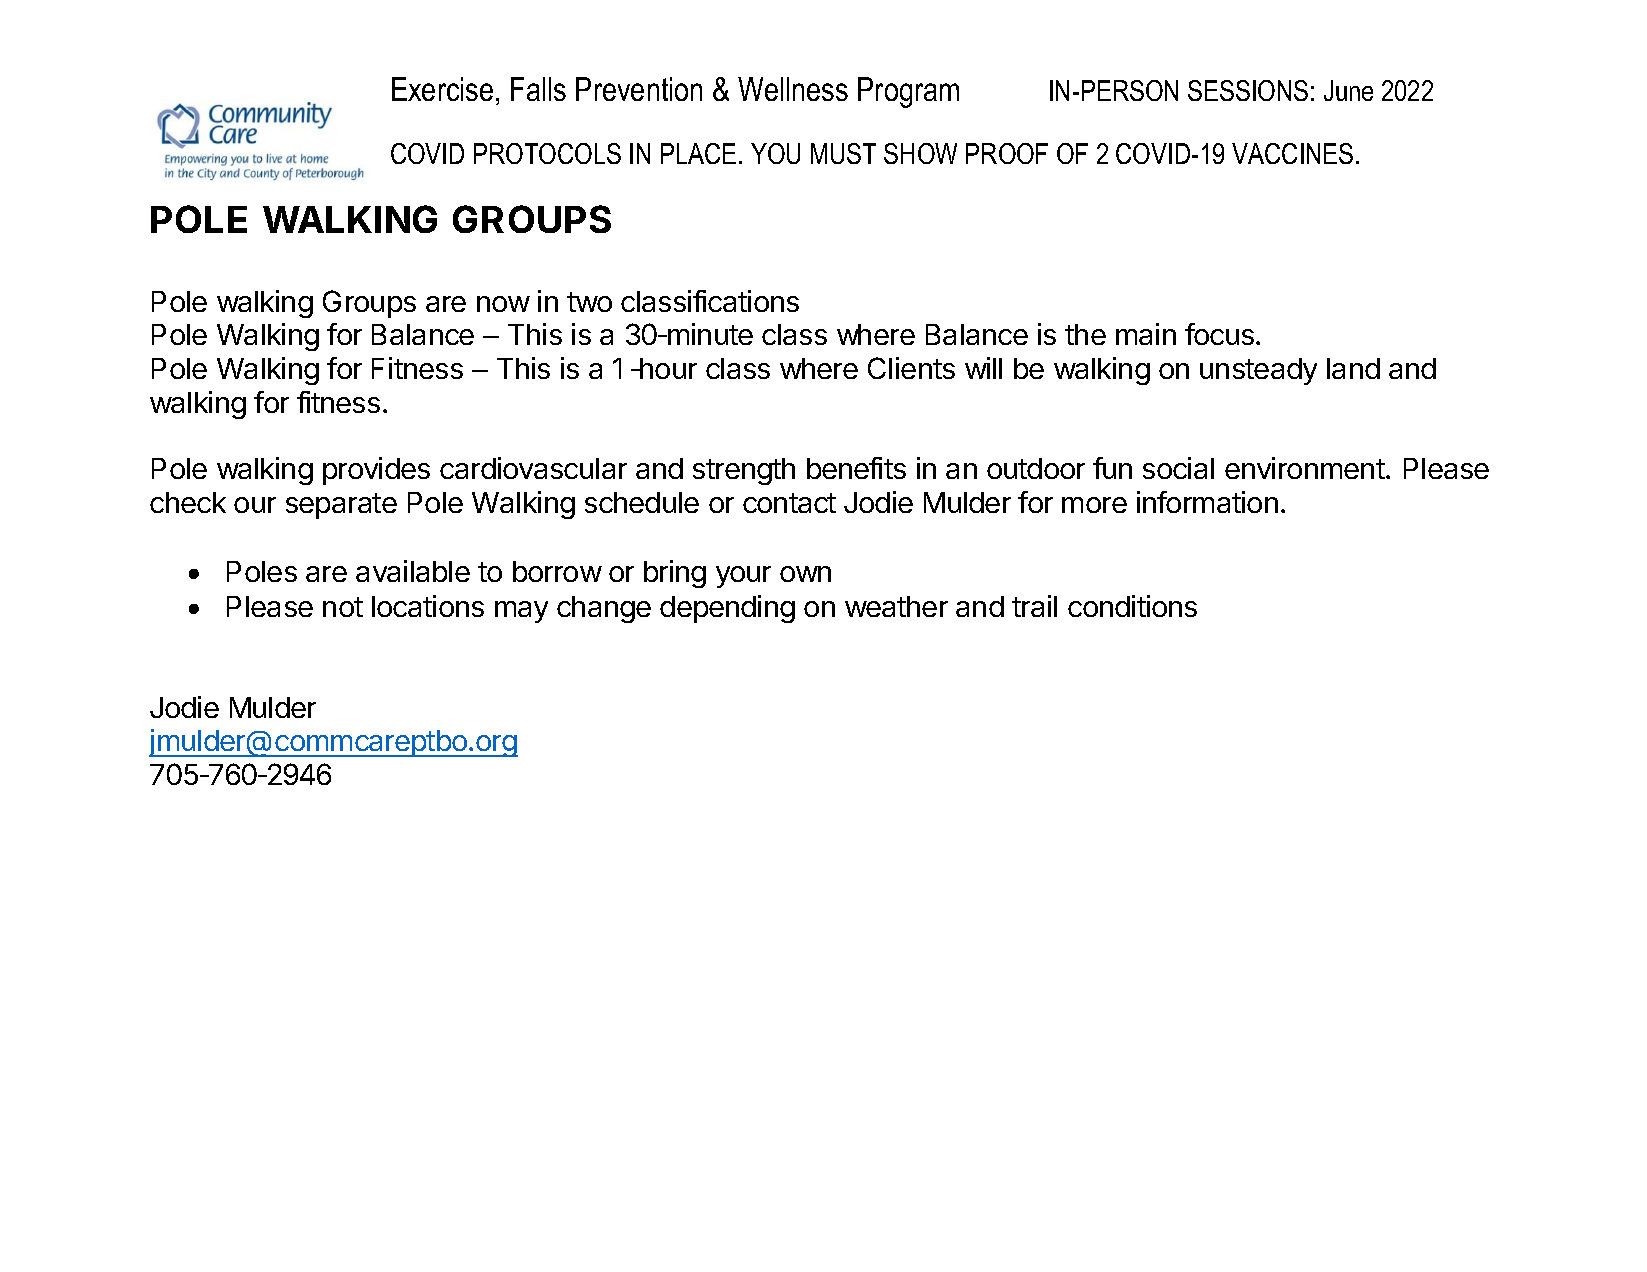 The image size is (1647, 1272). Describe the element at coordinates (343, 607) in the document. I see `not` at that location.
